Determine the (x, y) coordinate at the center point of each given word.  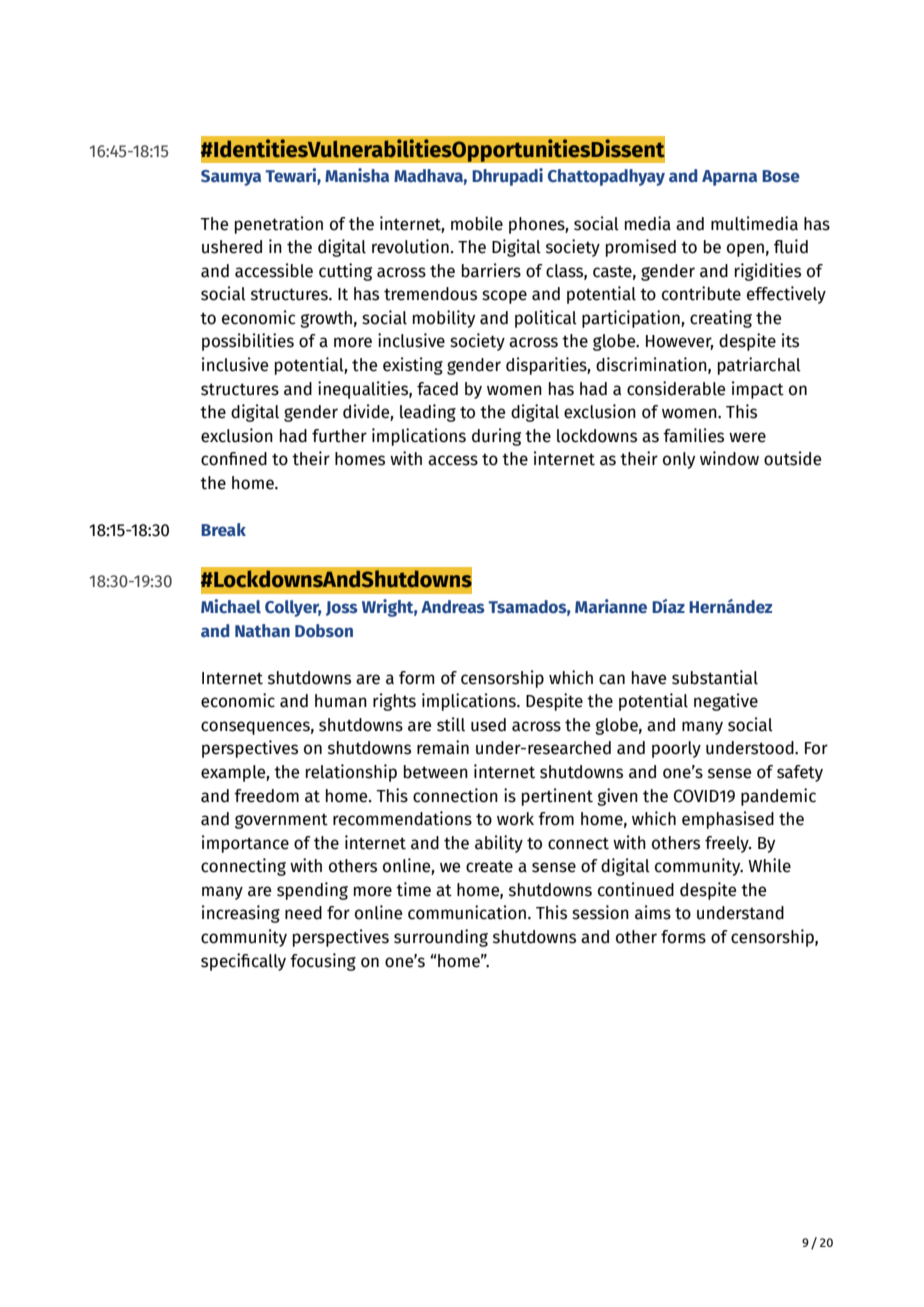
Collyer (293, 608)
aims (653, 912)
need (303, 913)
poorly (676, 749)
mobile (477, 223)
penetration (279, 225)
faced (437, 389)
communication (467, 912)
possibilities (248, 342)
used (488, 725)
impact (758, 390)
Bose (781, 176)
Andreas (453, 606)
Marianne (611, 606)
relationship (351, 773)
